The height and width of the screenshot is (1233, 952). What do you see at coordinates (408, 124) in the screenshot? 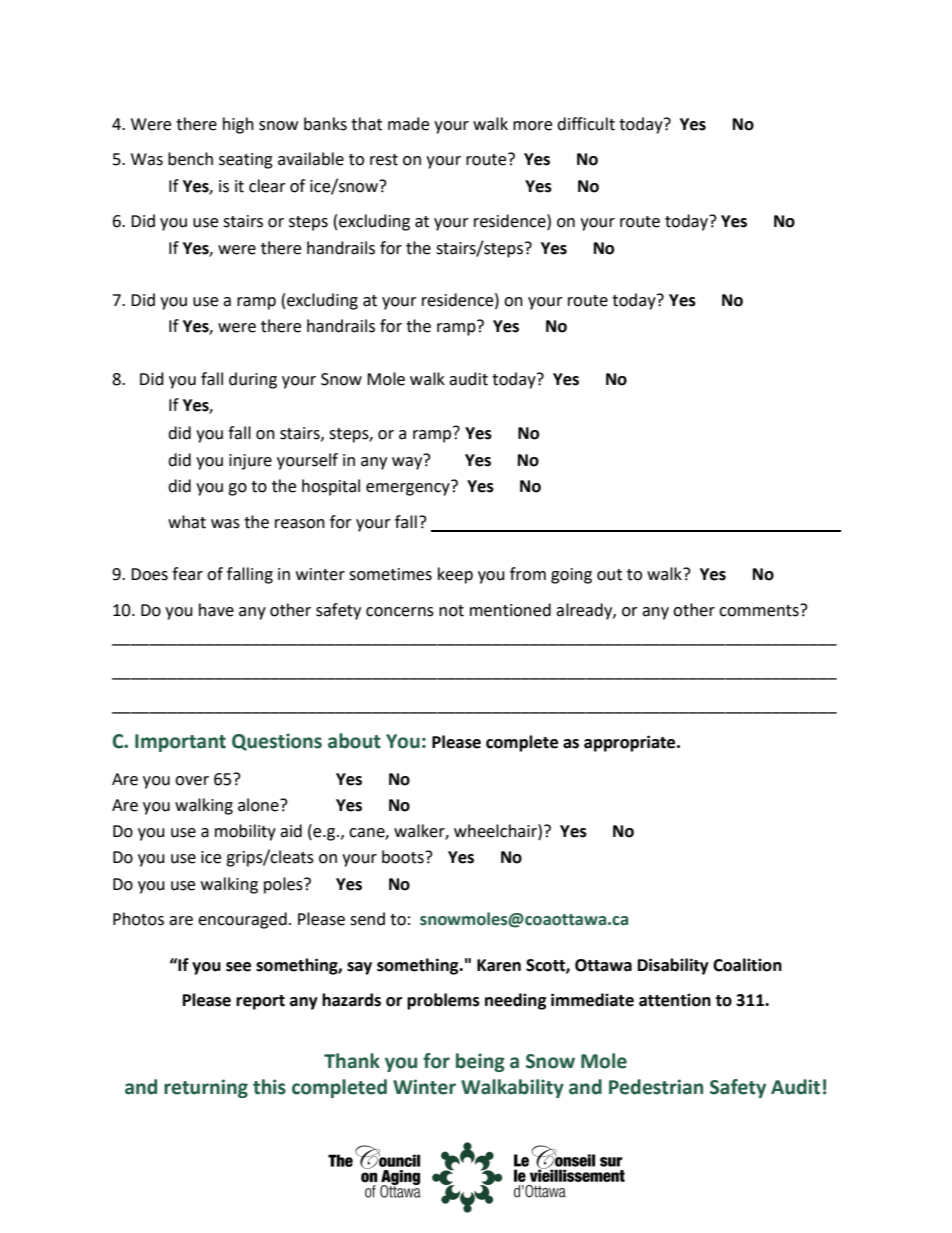
I see `made` at bounding box center [408, 124].
